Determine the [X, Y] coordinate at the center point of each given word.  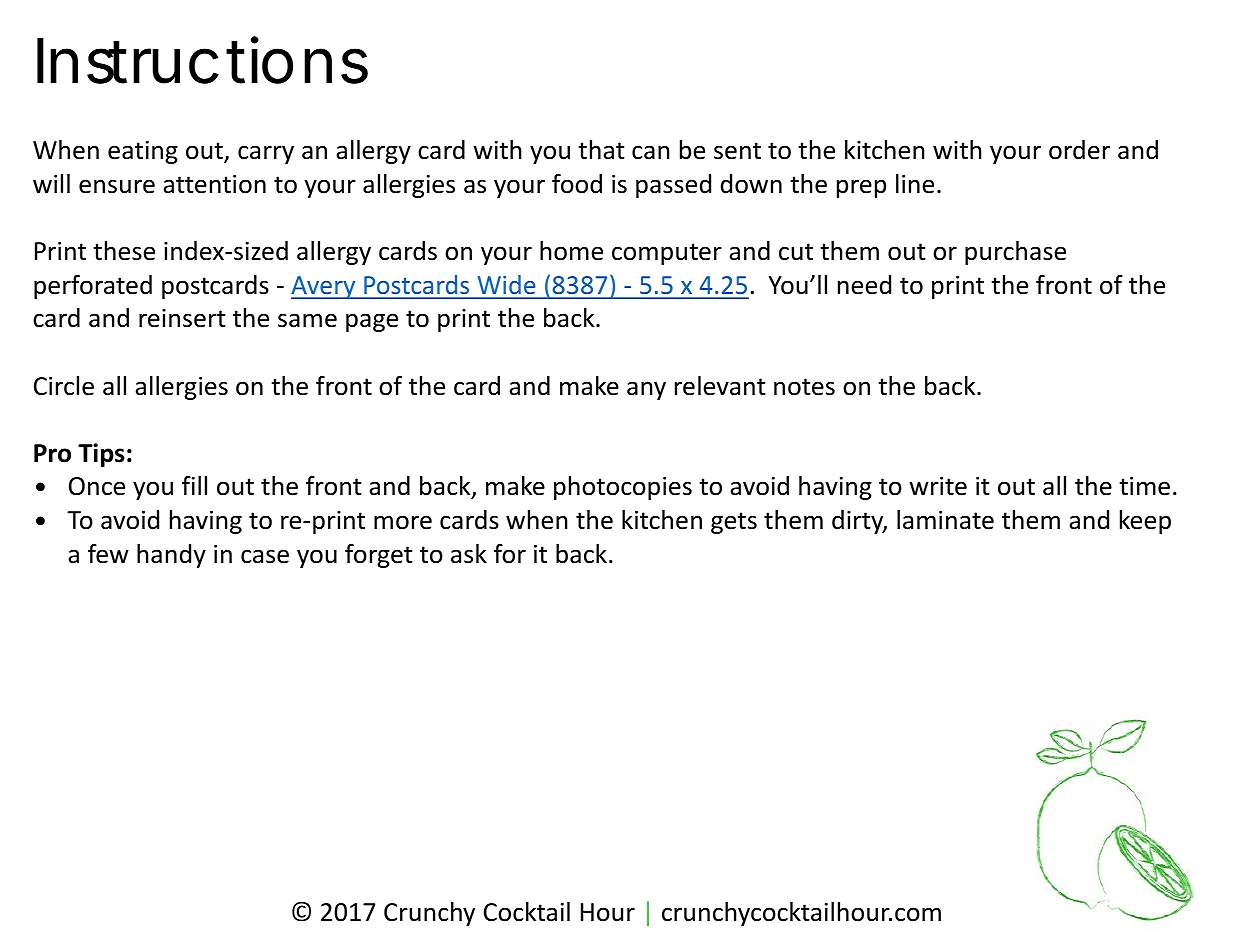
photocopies [623, 488]
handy [171, 556]
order [1079, 150]
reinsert [182, 318]
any [646, 390]
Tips [101, 455]
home [571, 251]
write [938, 486]
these [124, 251]
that [601, 150]
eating [143, 152]
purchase [1015, 253]
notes [804, 387]
